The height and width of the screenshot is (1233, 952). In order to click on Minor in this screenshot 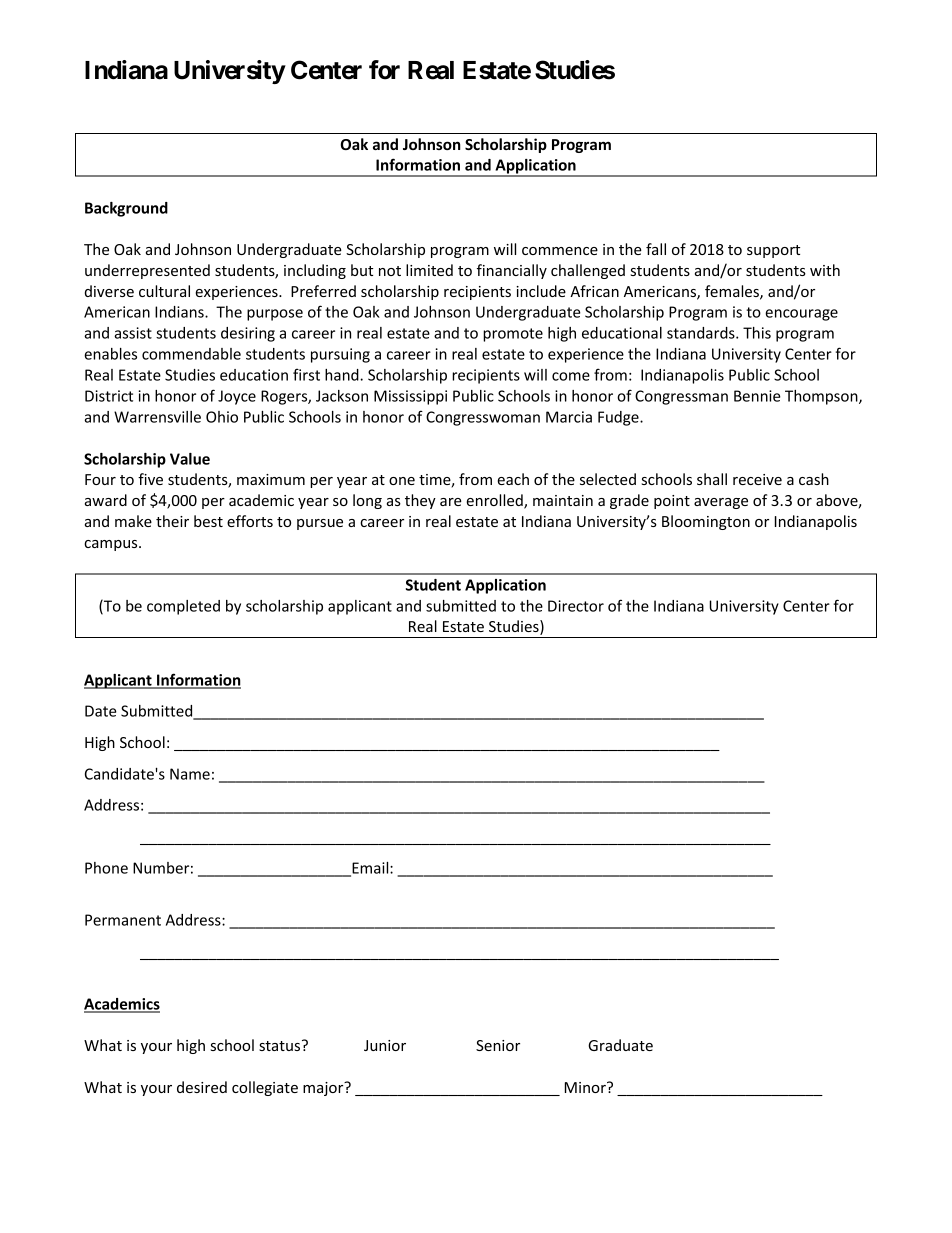, I will do `click(586, 1087)`.
